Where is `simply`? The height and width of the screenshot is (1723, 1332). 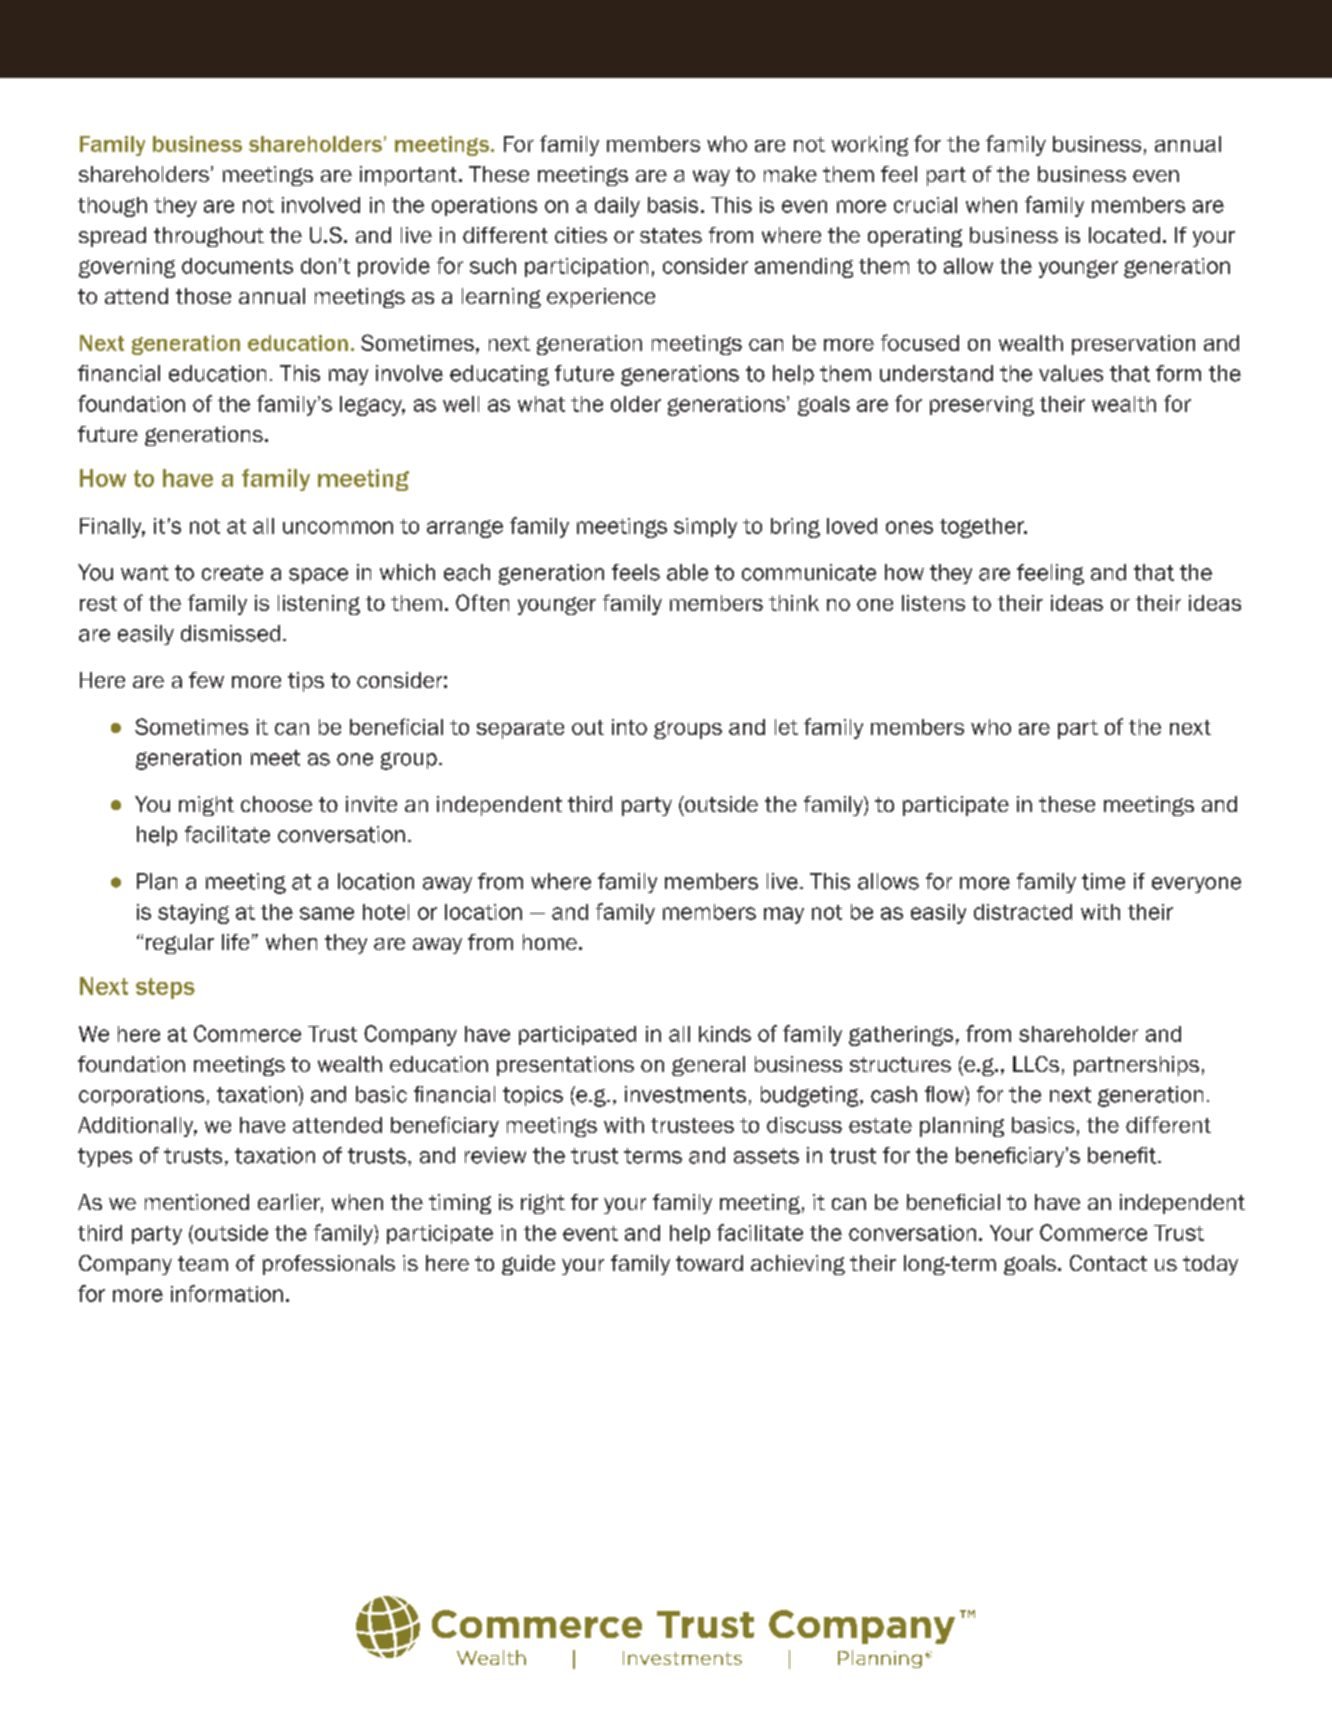
simply is located at coordinates (705, 528).
